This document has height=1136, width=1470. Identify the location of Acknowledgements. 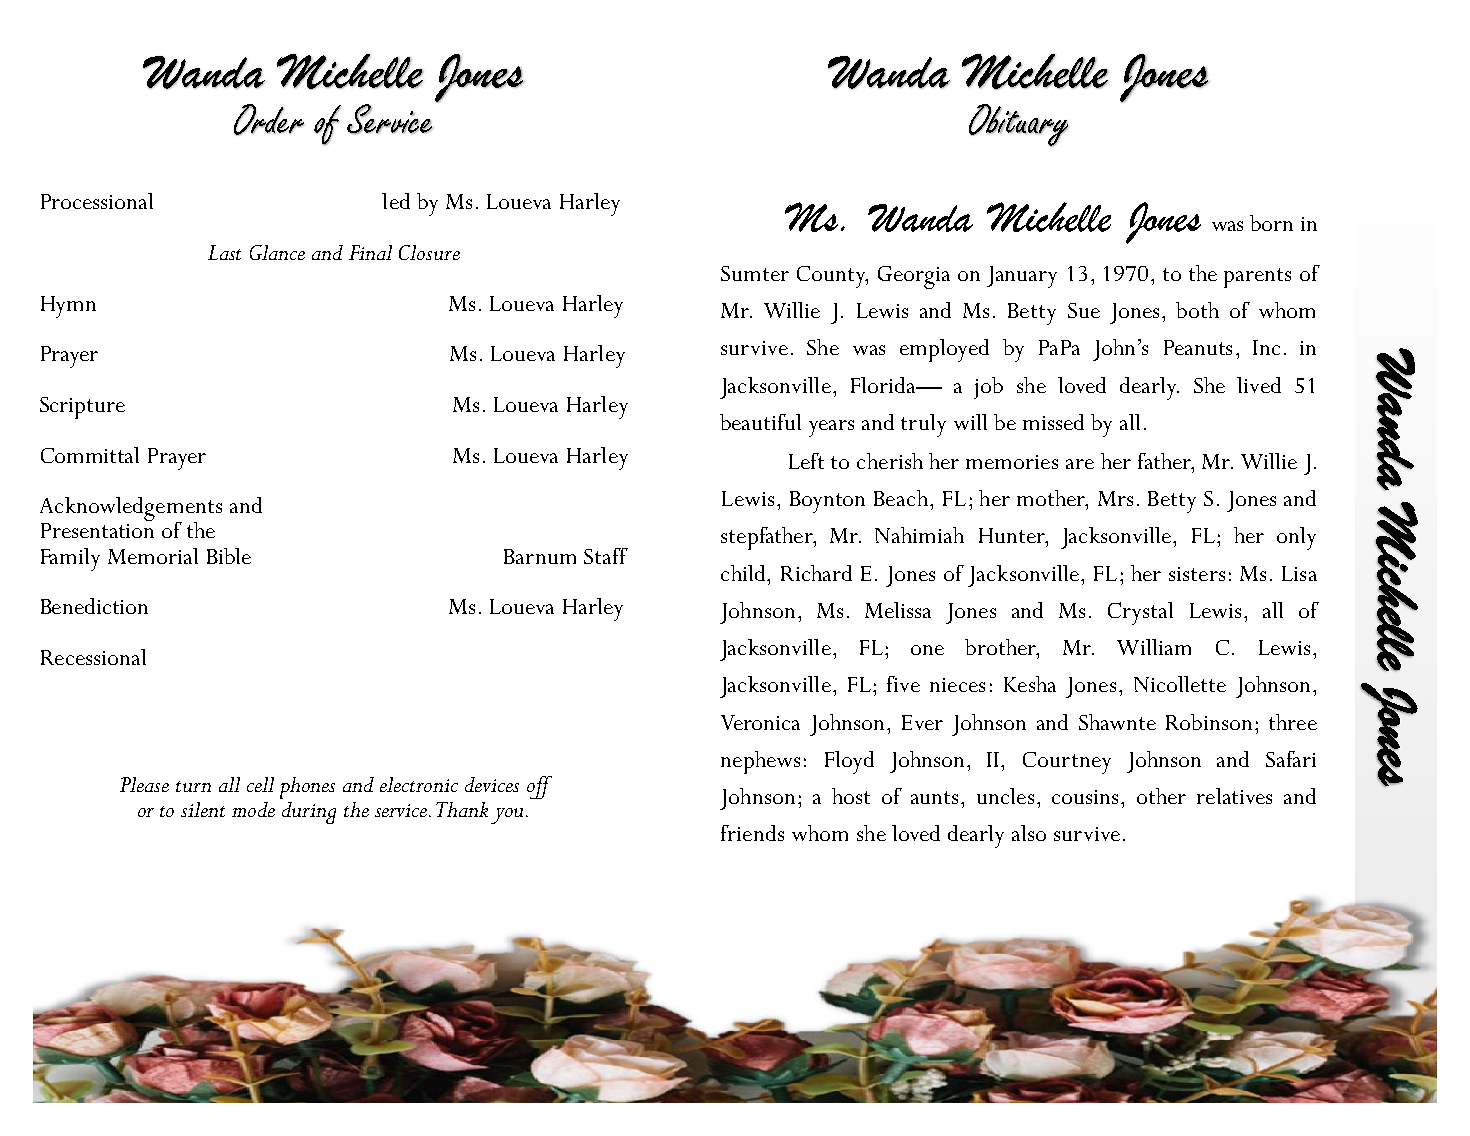
(131, 510).
